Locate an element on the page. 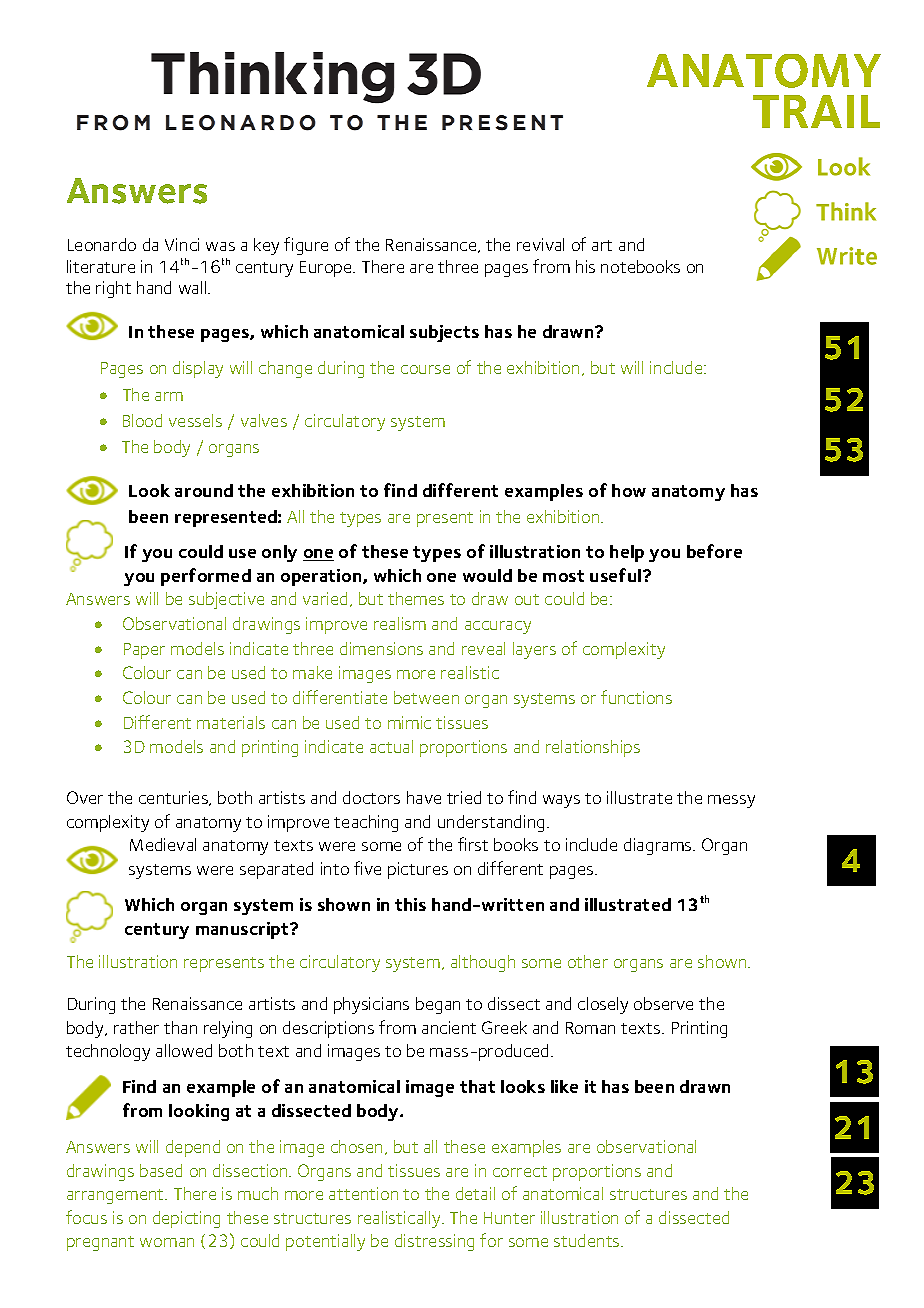 The width and height of the page is (924, 1308). between is located at coordinates (426, 697).
